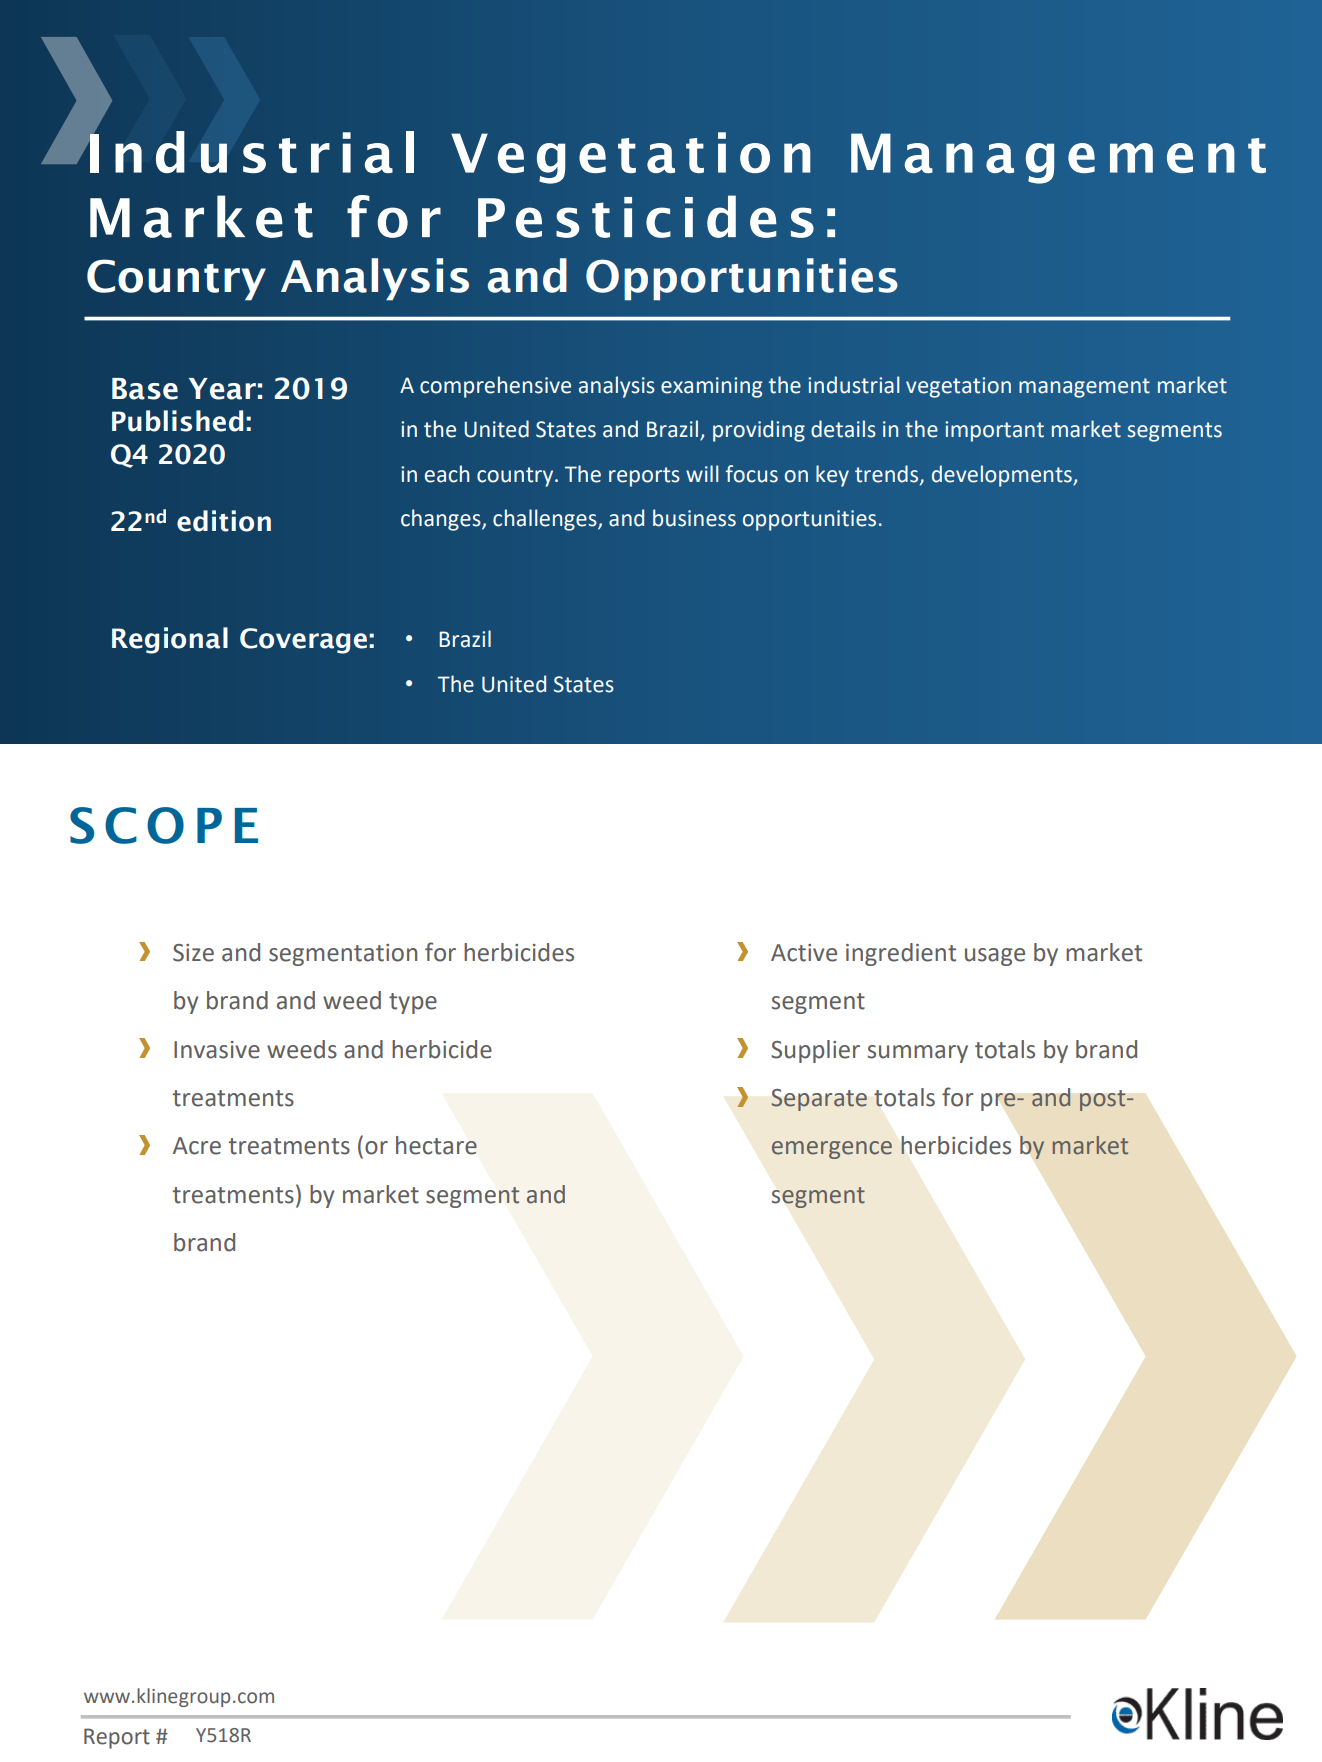 This screenshot has width=1322, height=1762. What do you see at coordinates (901, 954) in the screenshot?
I see `ingredient` at bounding box center [901, 954].
